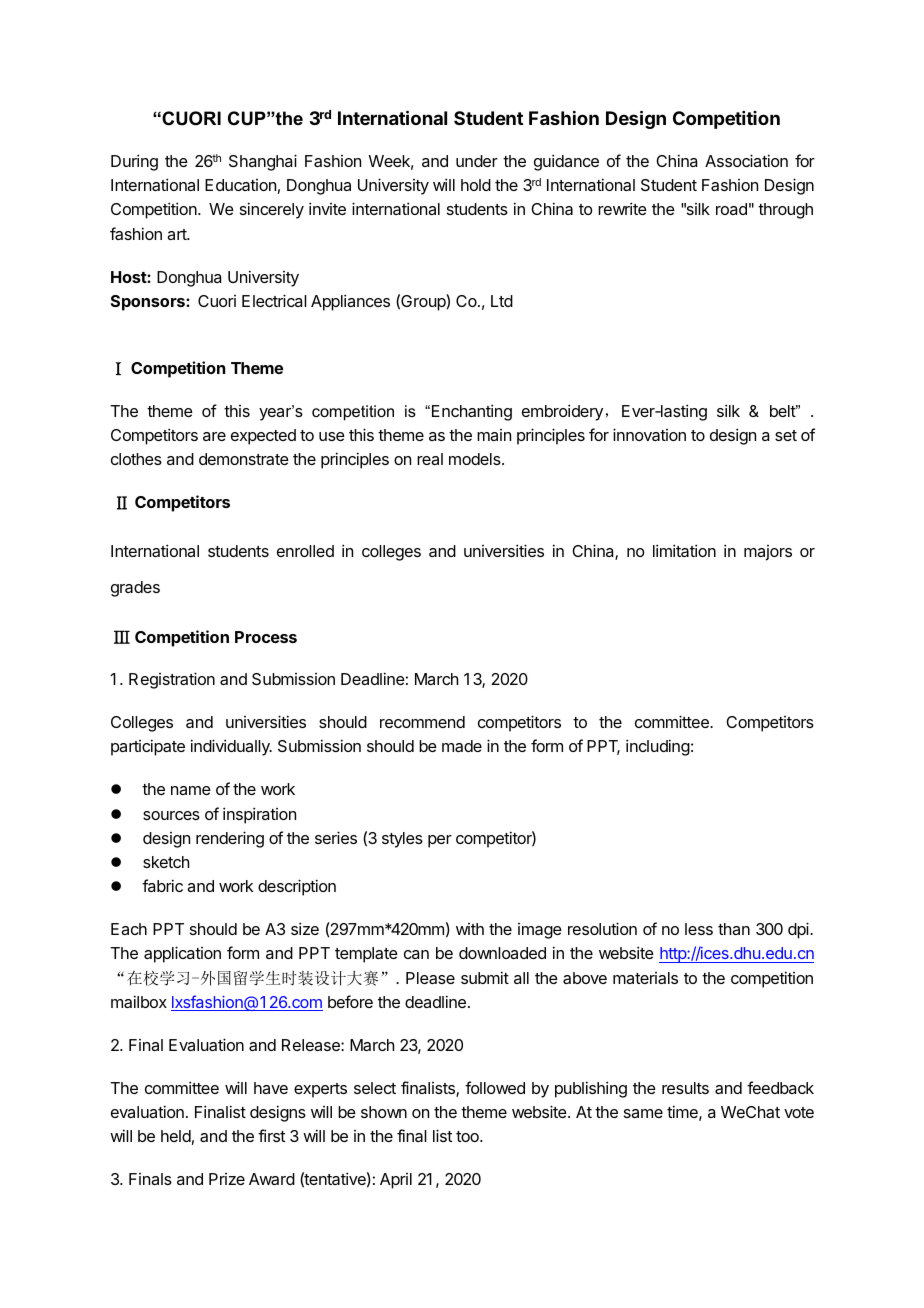  I want to click on than, so click(734, 929).
